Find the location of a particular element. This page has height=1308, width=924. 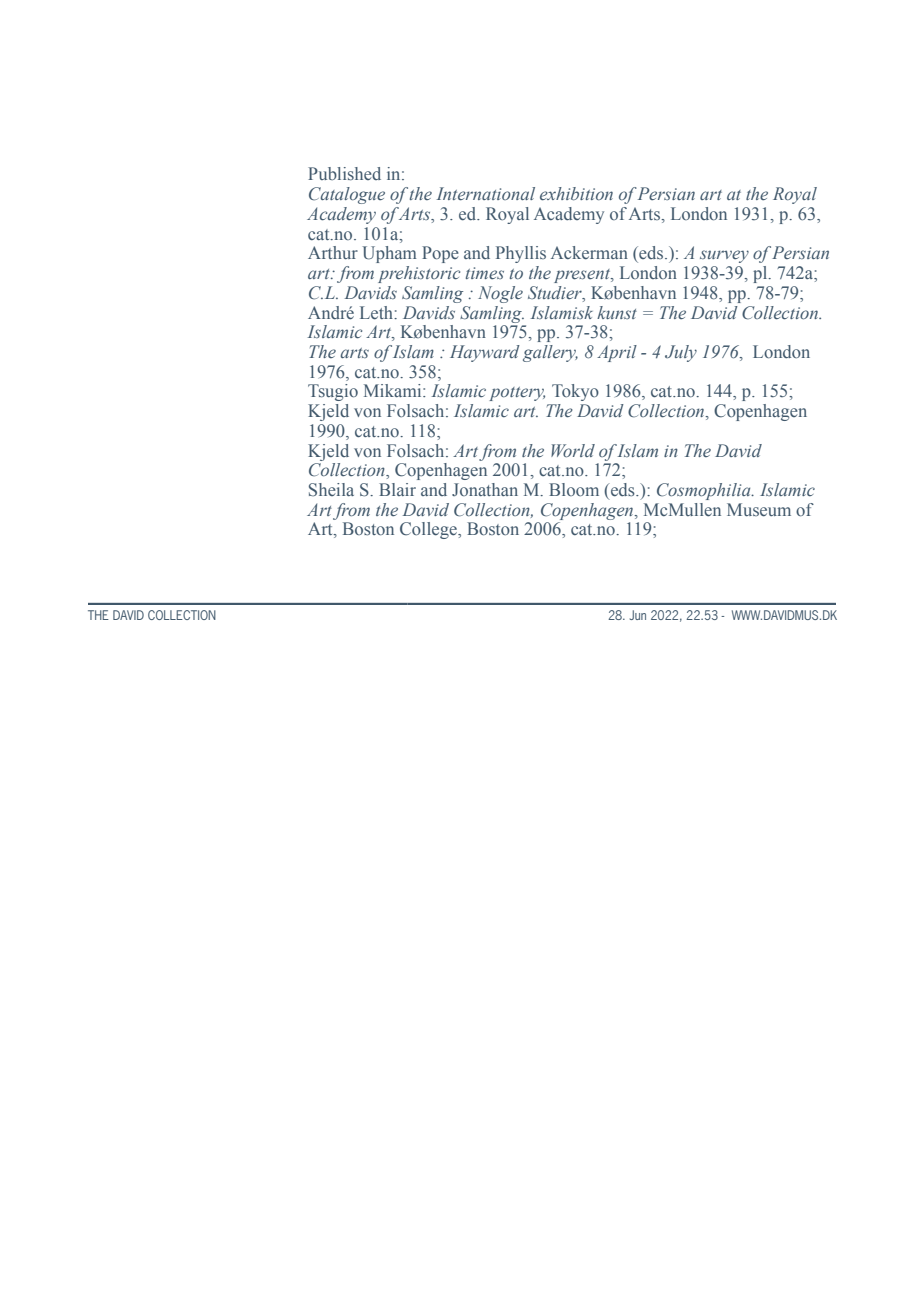

Catalogue is located at coordinates (347, 195).
